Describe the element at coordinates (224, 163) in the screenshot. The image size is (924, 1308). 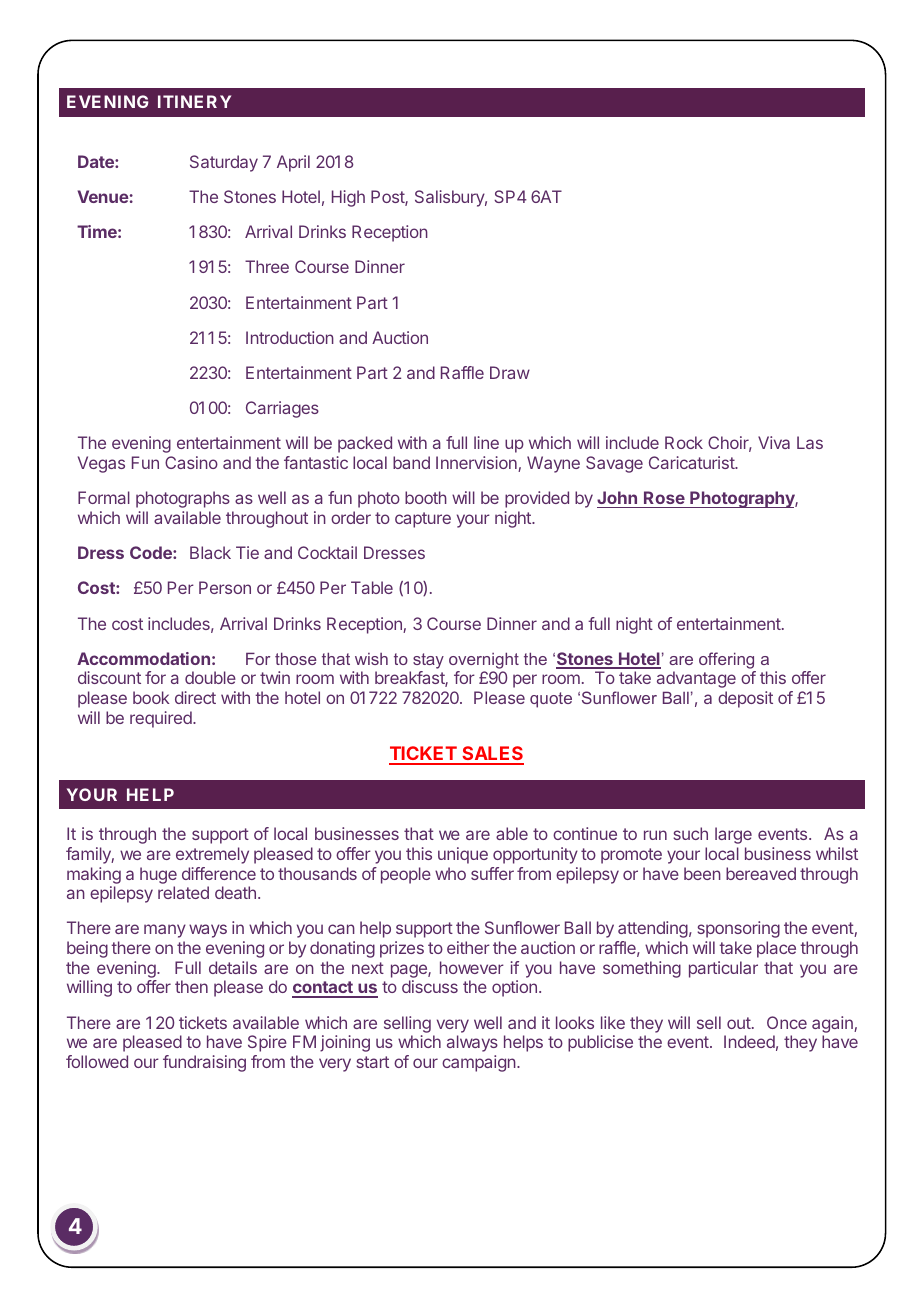
I see `Saturday` at that location.
